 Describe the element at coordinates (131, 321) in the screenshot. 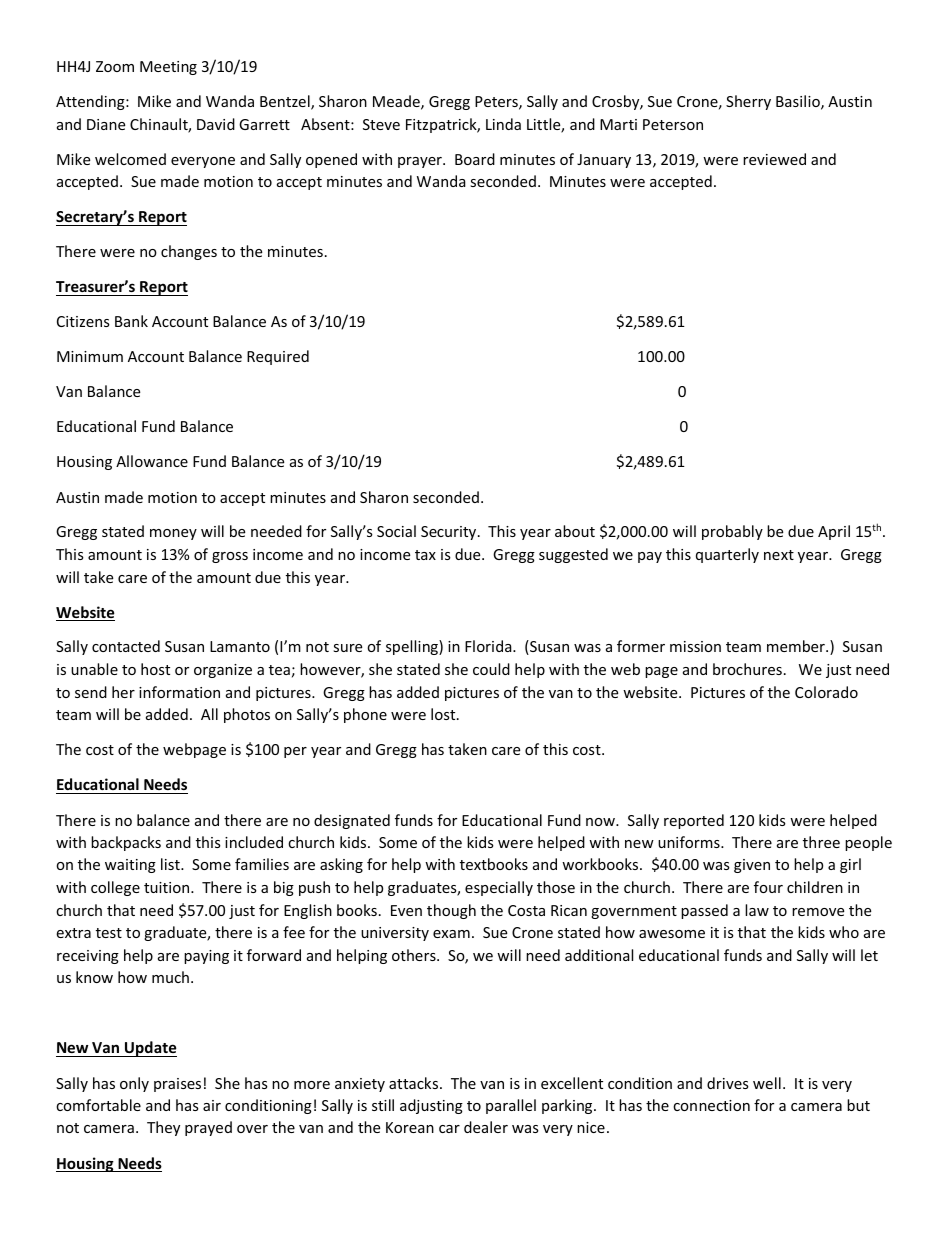

I see `Bank` at that location.
